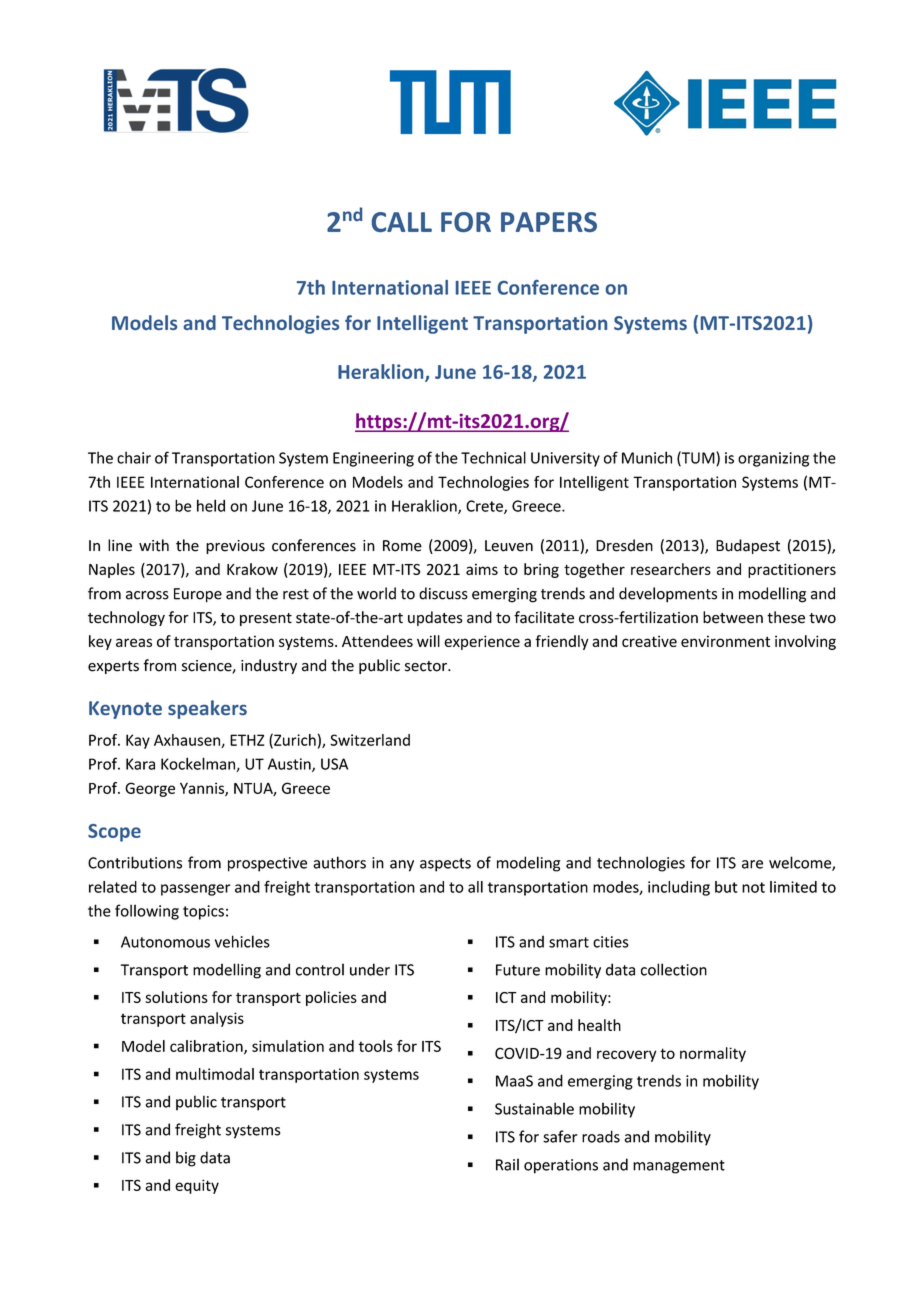  Describe the element at coordinates (207, 709) in the document. I see `speakers` at that location.
